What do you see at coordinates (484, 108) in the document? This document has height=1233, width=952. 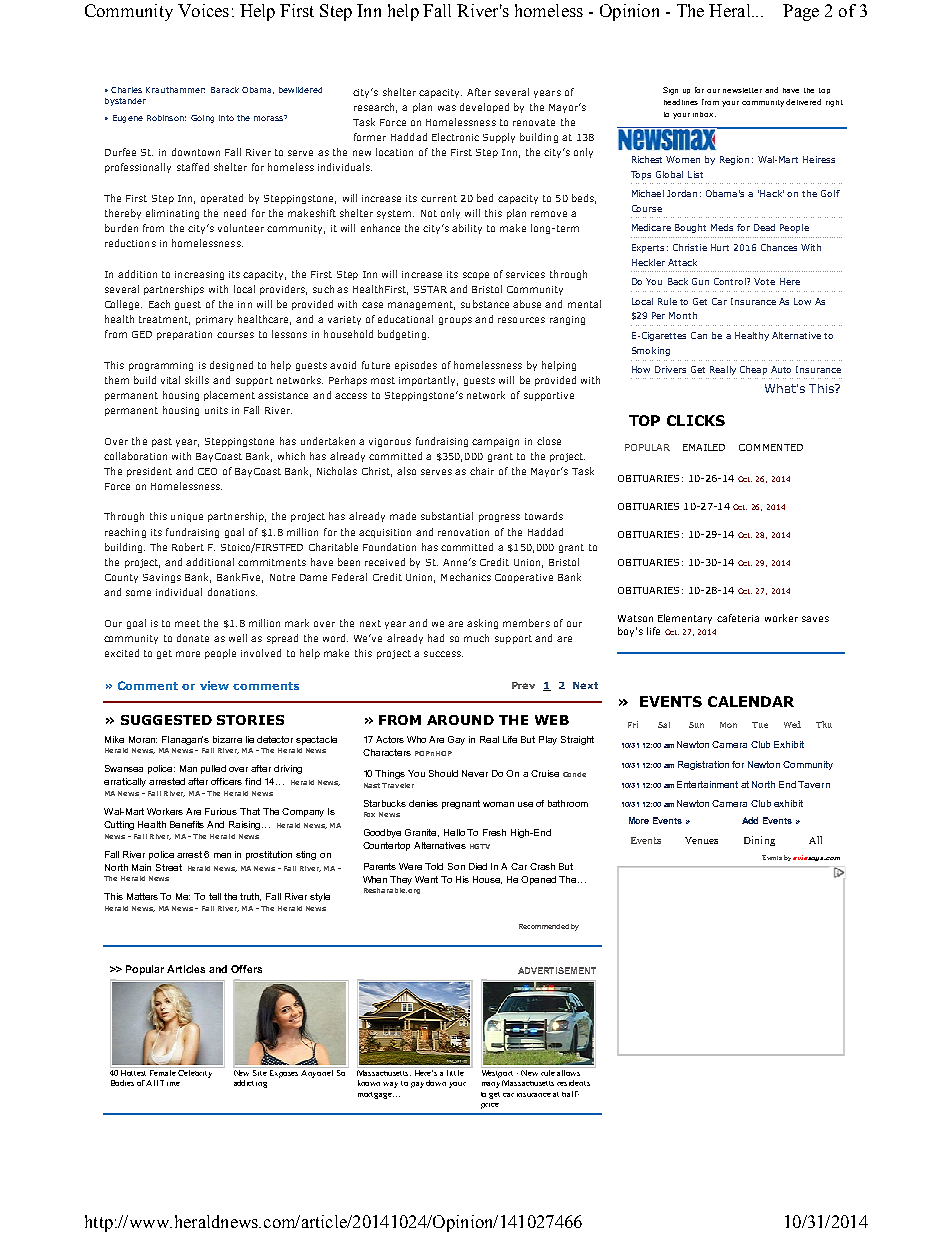 I see `developed` at bounding box center [484, 108].
